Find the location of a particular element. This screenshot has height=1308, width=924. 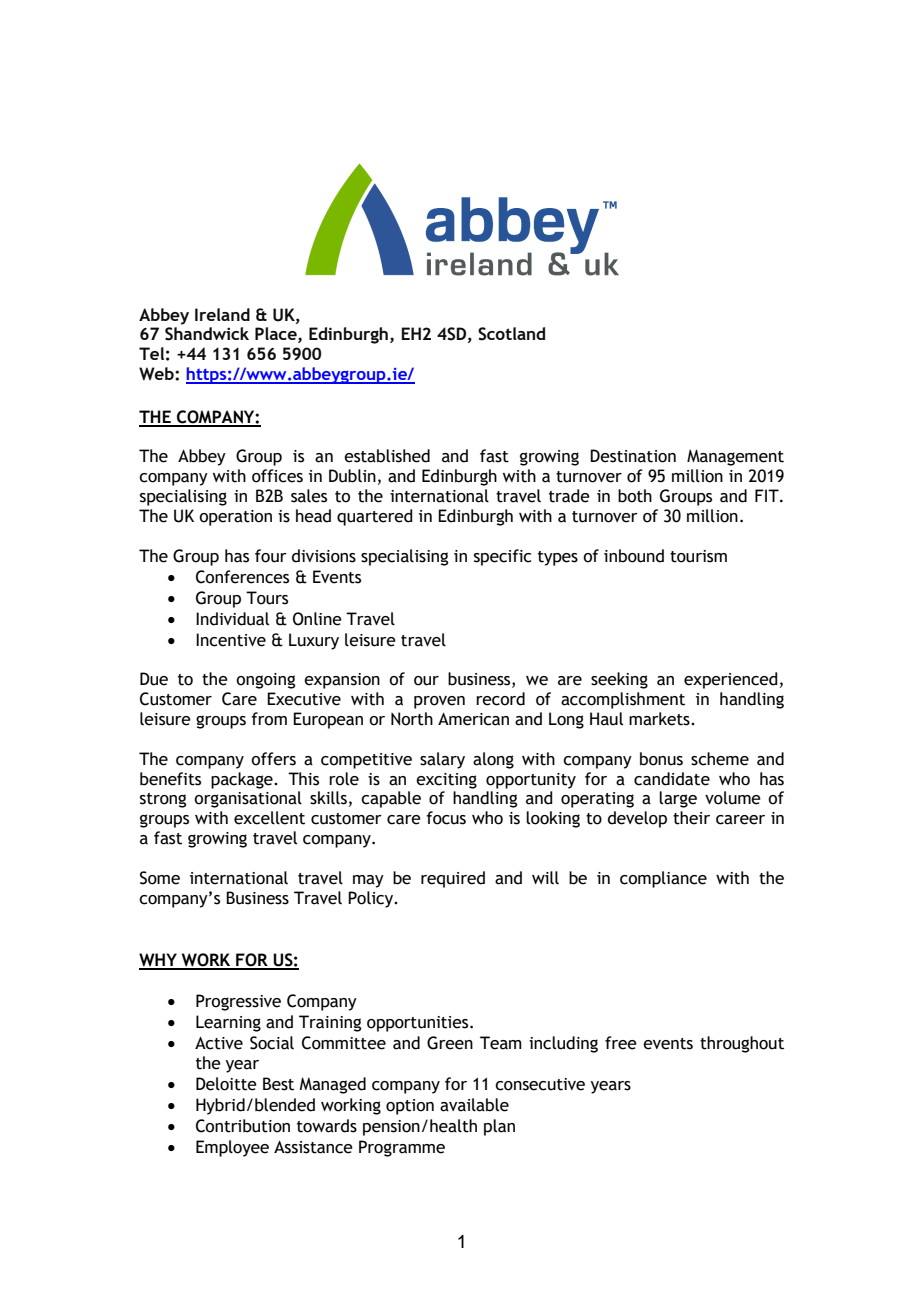

Destination is located at coordinates (633, 456).
